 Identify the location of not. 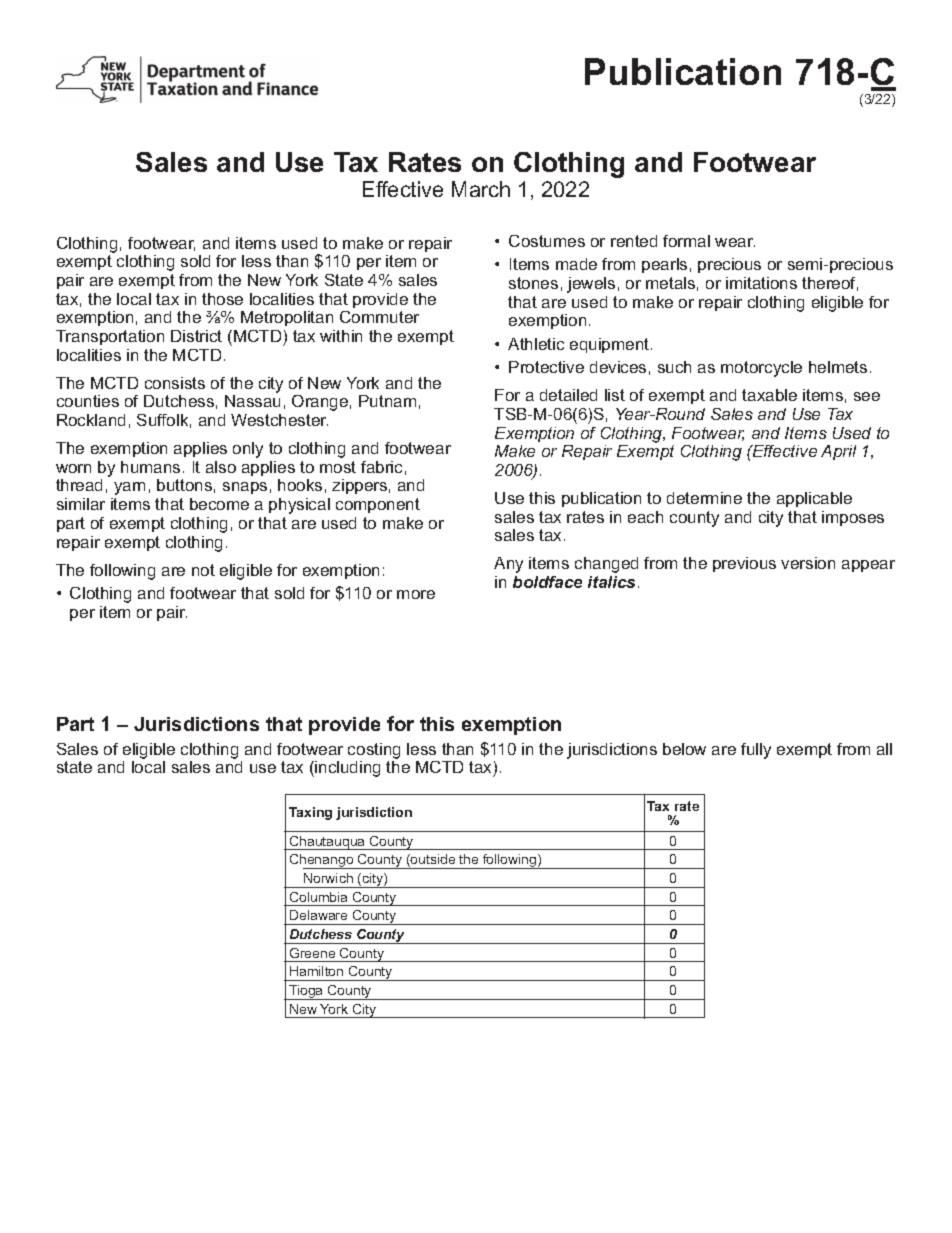
(203, 570).
